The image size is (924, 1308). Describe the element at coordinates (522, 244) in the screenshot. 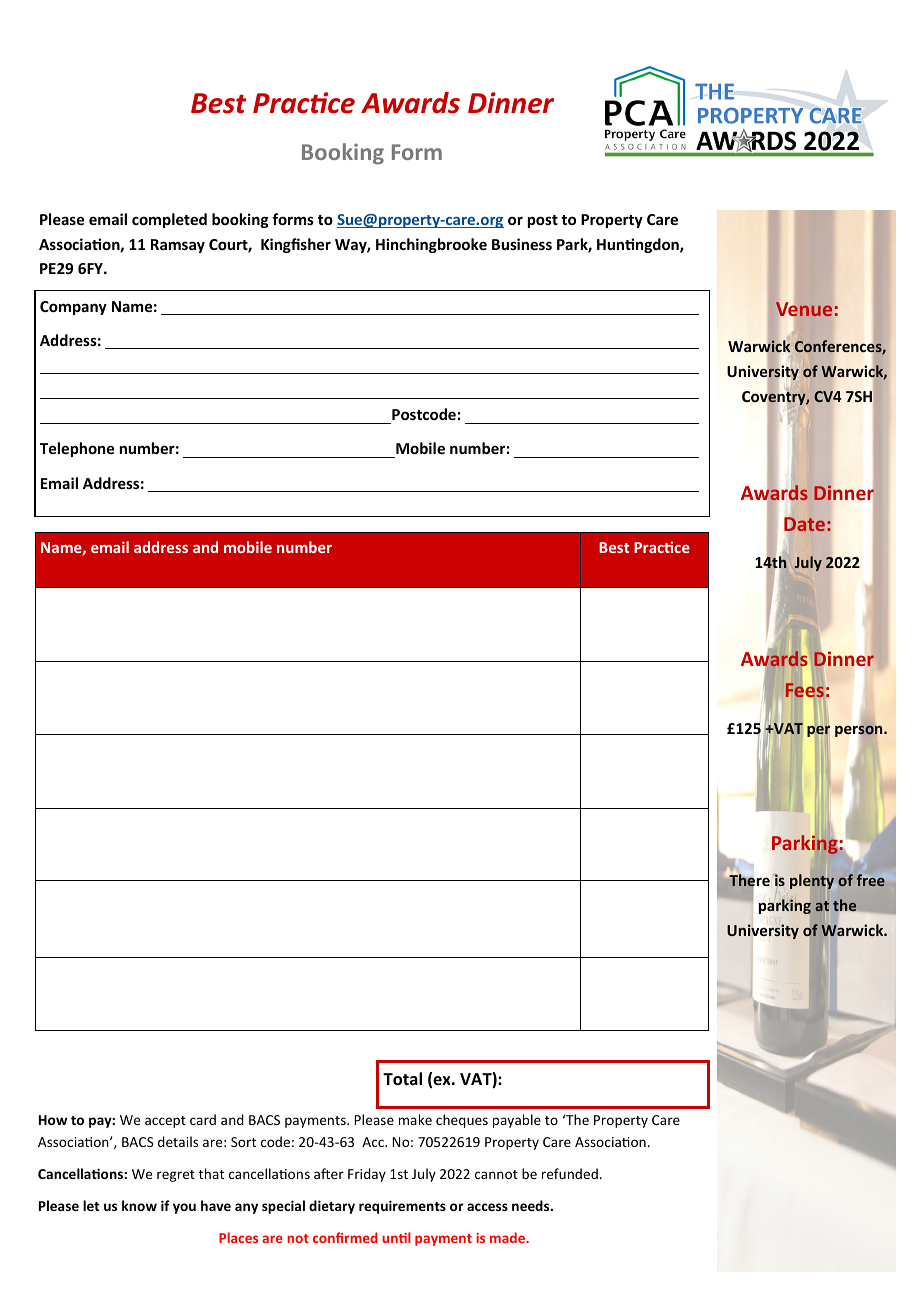

I see `Business` at that location.
